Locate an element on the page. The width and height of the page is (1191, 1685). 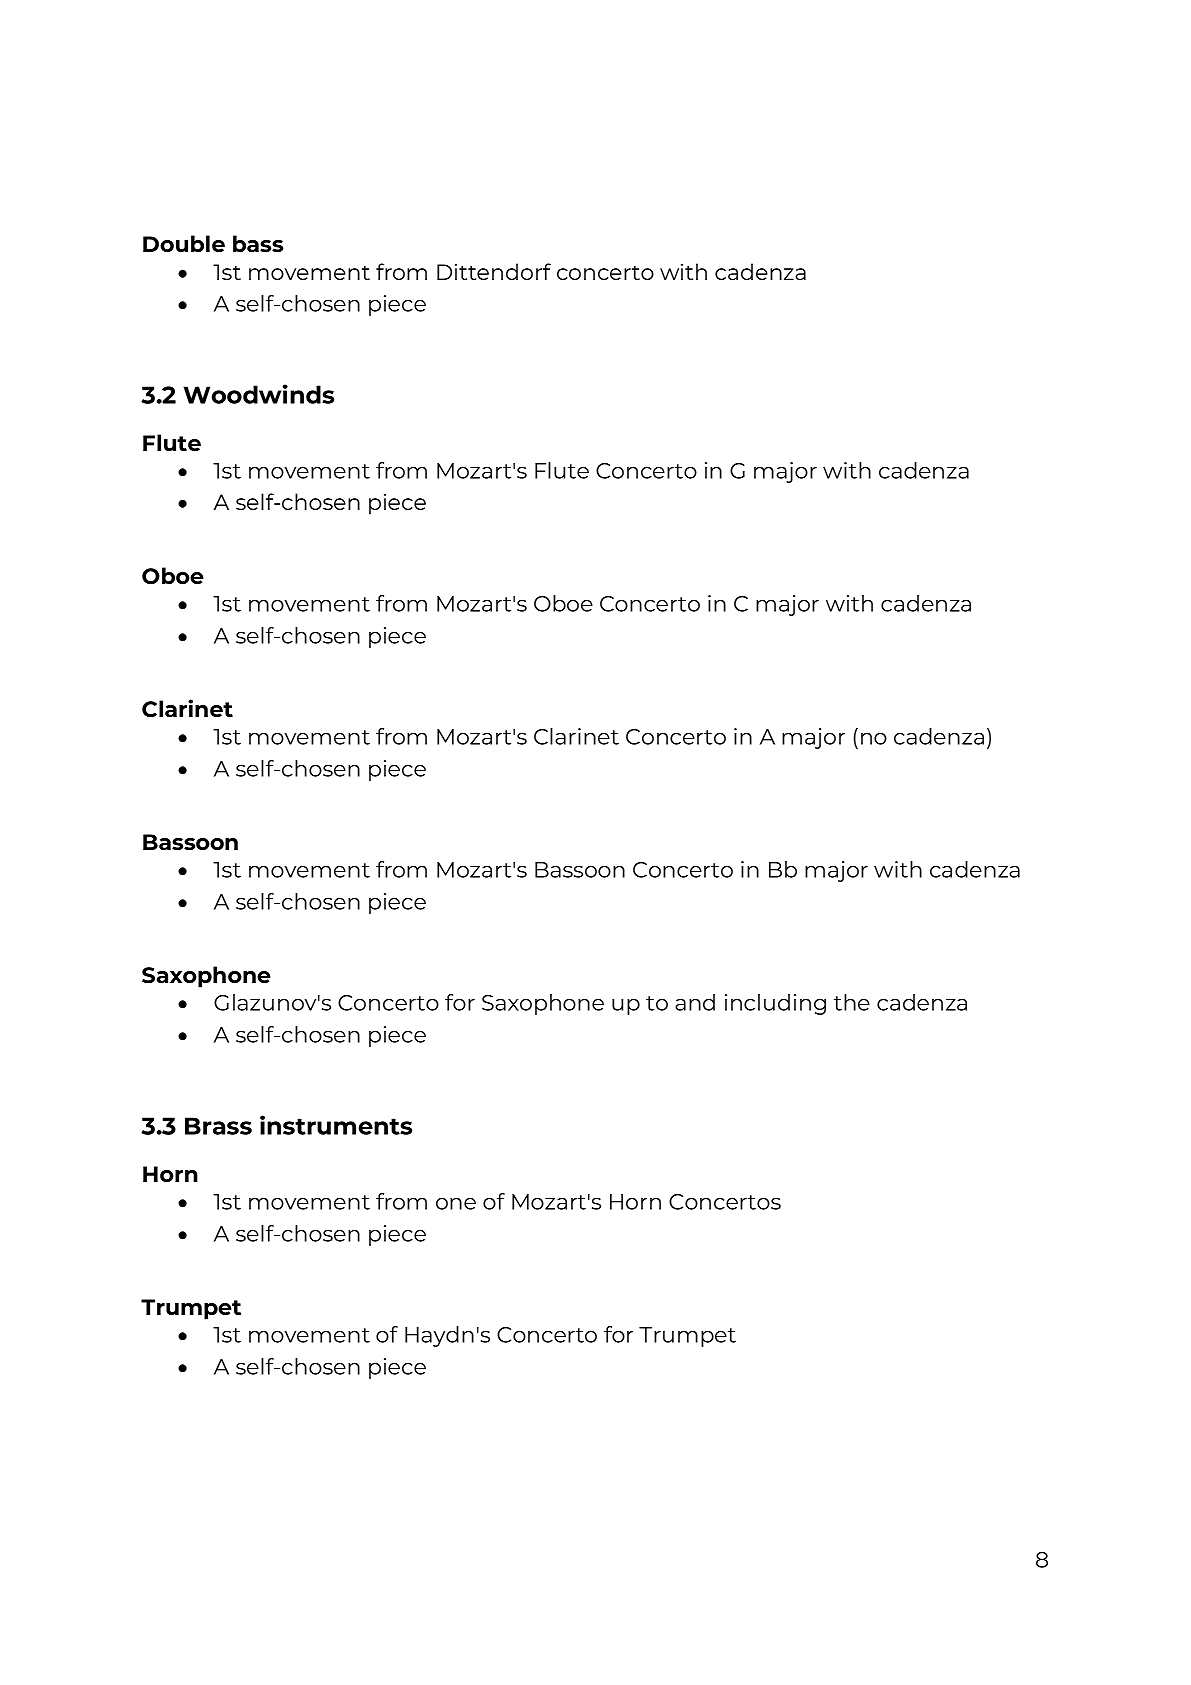
instruments is located at coordinates (336, 1125).
